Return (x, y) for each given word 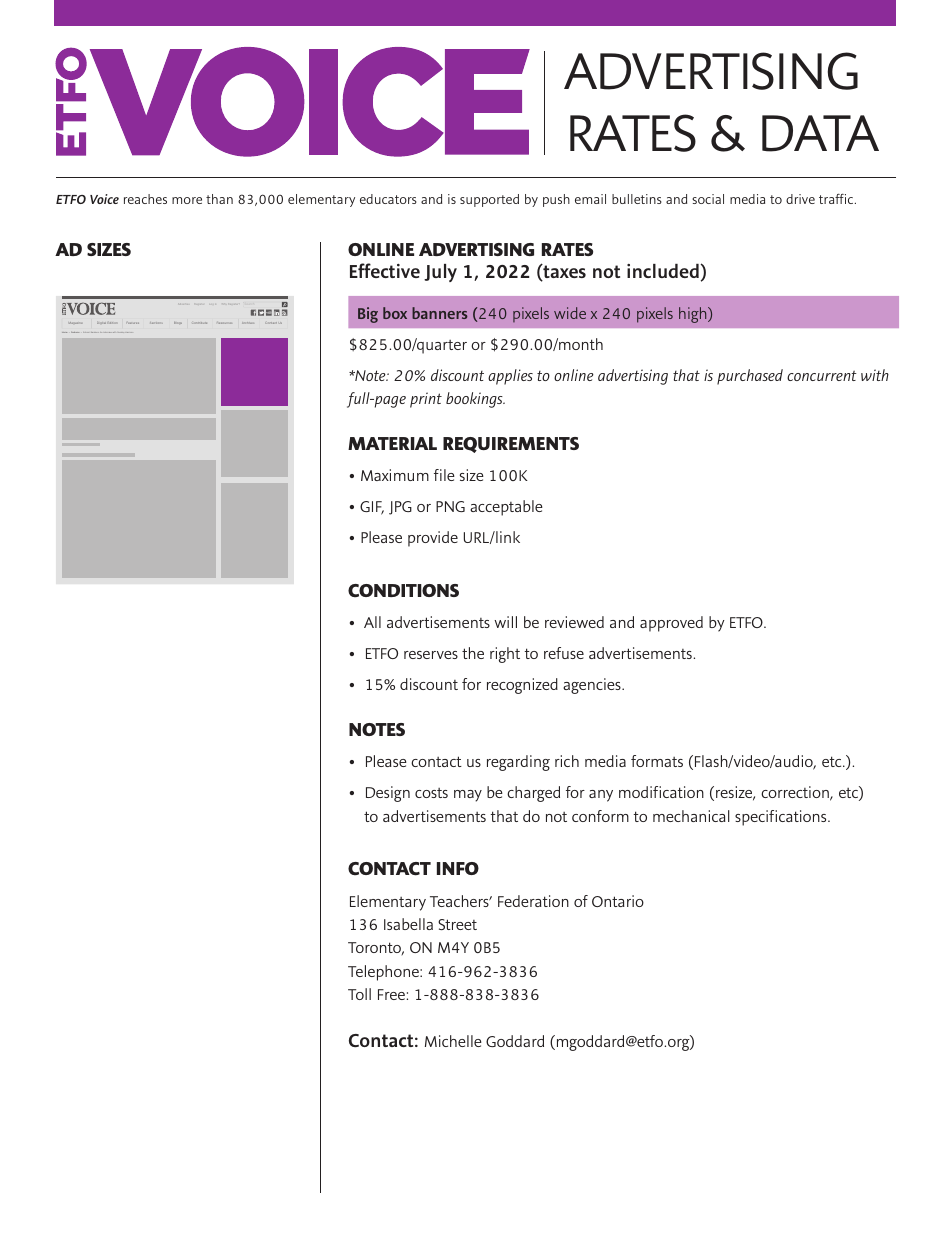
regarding (518, 763)
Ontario (618, 901)
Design (388, 794)
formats (657, 761)
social (708, 199)
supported (489, 200)
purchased (750, 377)
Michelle (453, 1041)
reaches (145, 199)
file (444, 475)
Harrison (129, 332)
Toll (359, 994)
